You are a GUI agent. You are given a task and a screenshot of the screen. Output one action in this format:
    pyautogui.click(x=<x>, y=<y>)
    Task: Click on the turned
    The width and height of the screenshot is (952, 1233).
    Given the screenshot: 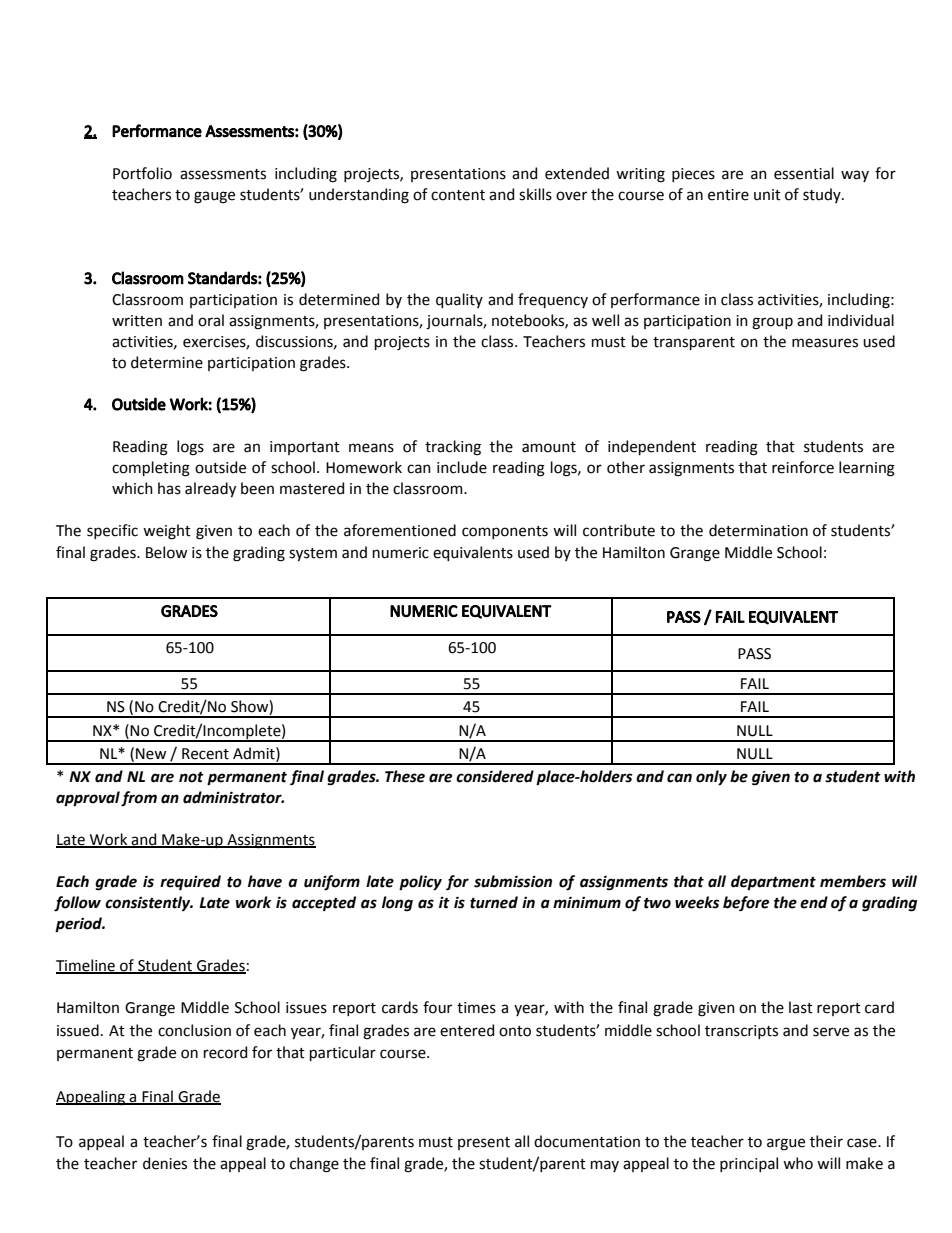 What is the action you would take?
    pyautogui.click(x=494, y=902)
